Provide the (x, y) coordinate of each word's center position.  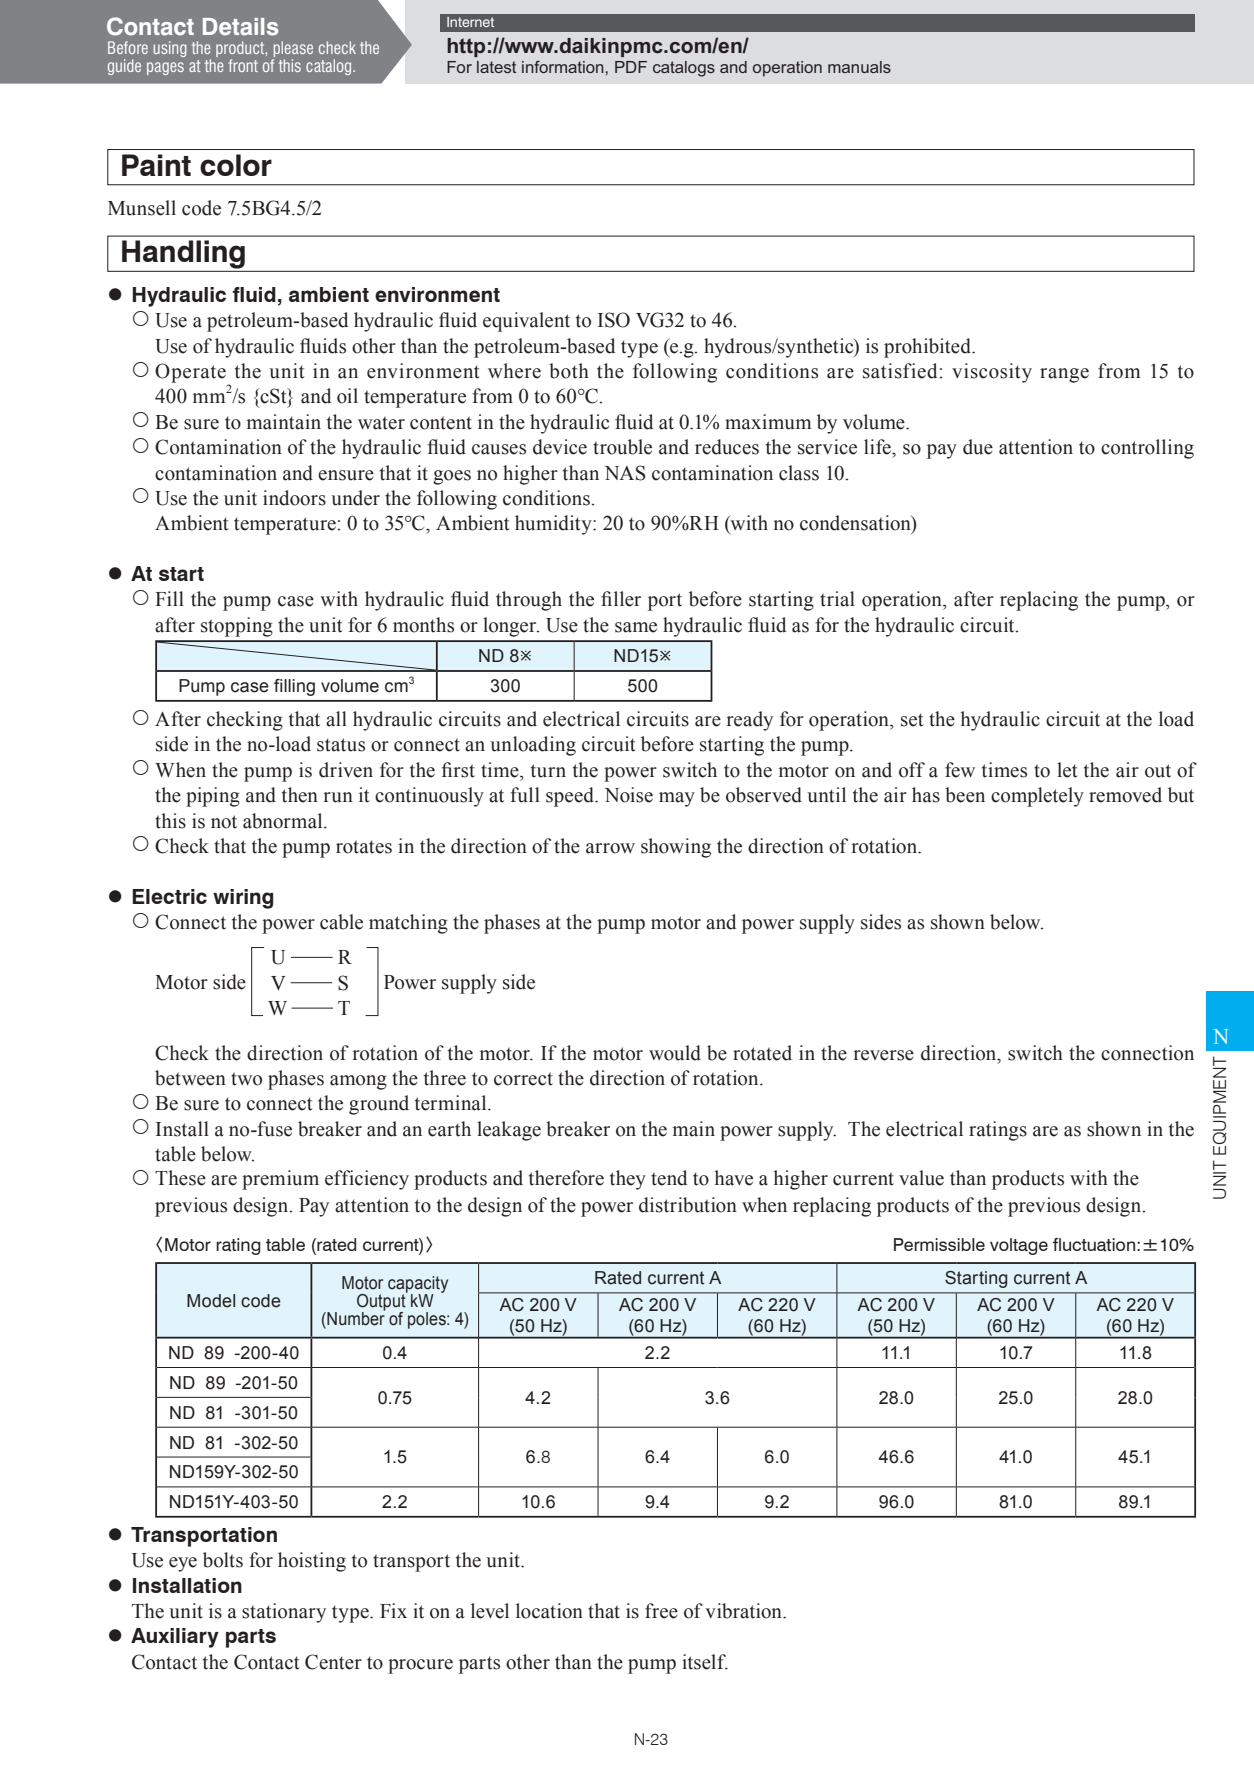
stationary (284, 1613)
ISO (614, 320)
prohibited (928, 348)
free (661, 1611)
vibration (744, 1611)
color (236, 165)
